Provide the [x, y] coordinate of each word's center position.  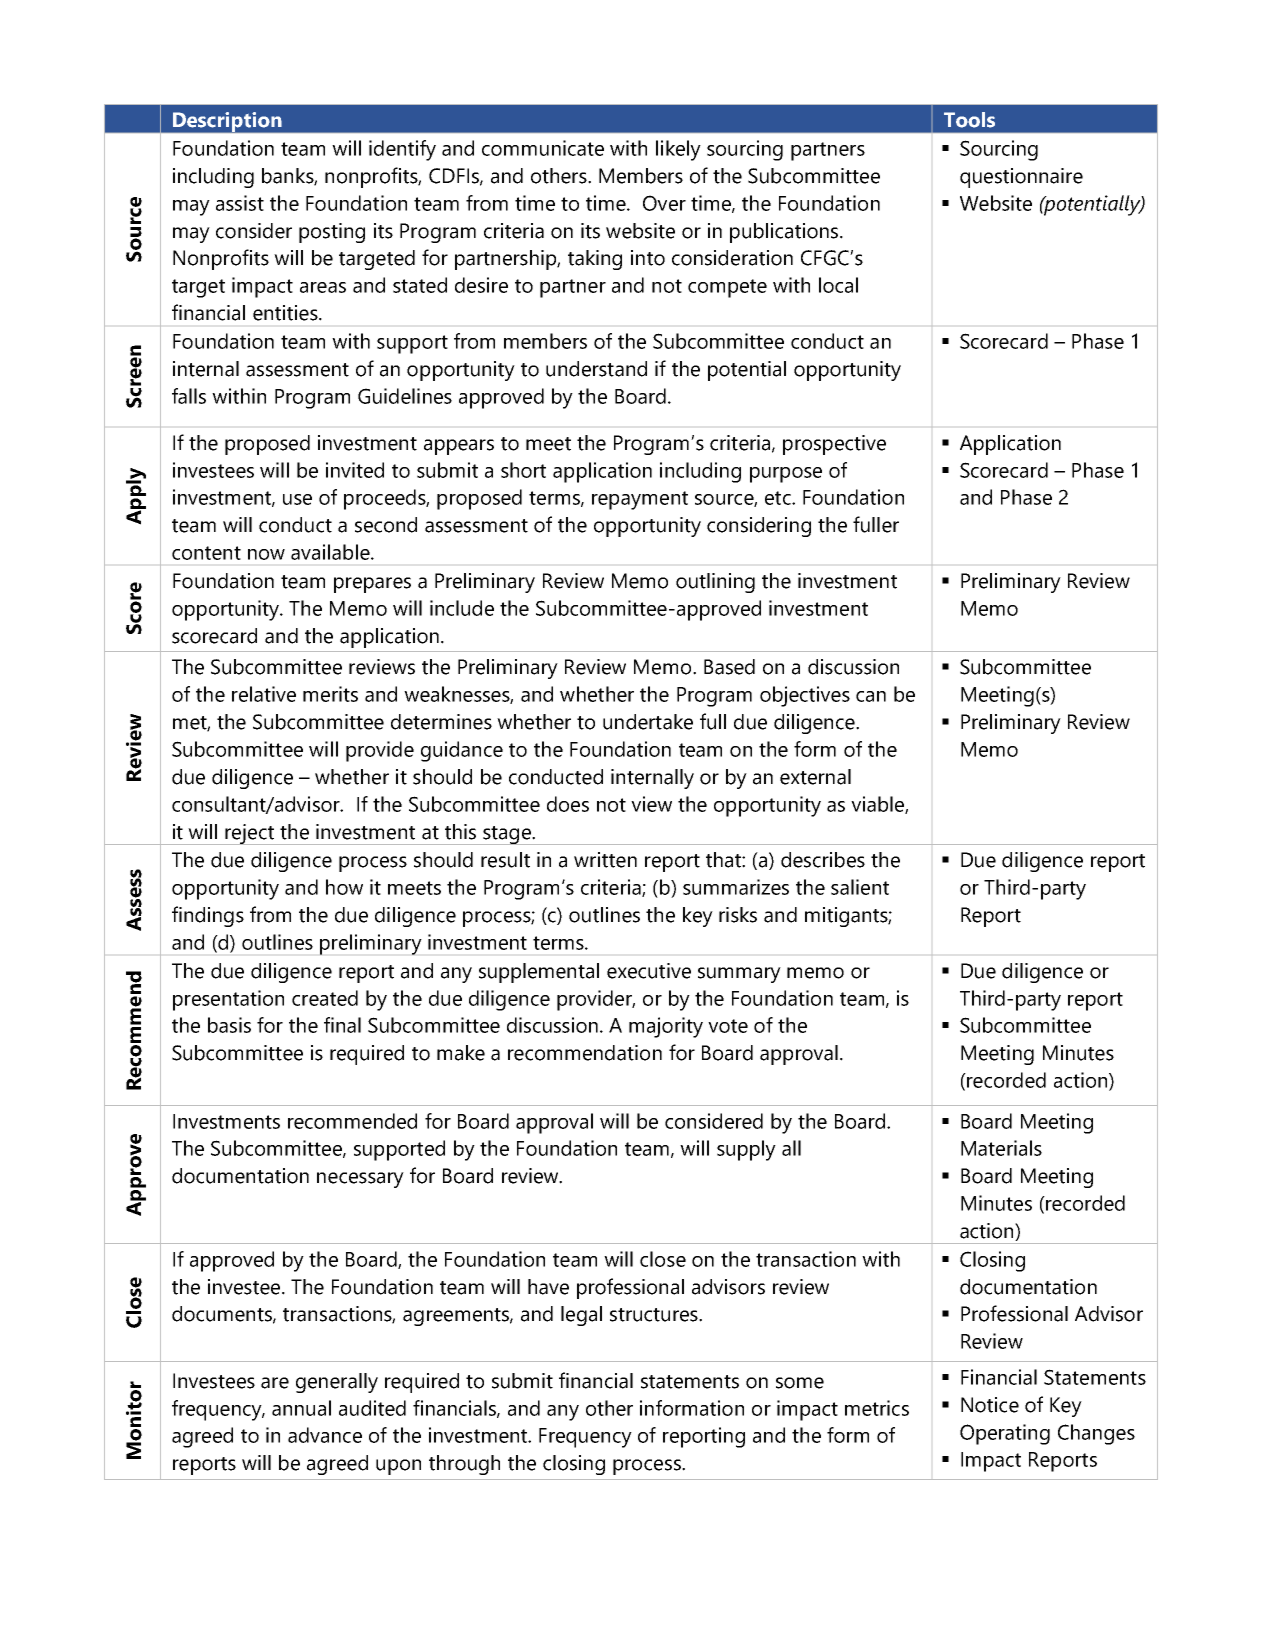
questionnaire [1021, 178]
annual [301, 1408]
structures [655, 1315]
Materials [1001, 1148]
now [266, 554]
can [871, 696]
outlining [715, 583]
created [325, 998]
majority [666, 1027]
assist [240, 203]
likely [678, 150]
